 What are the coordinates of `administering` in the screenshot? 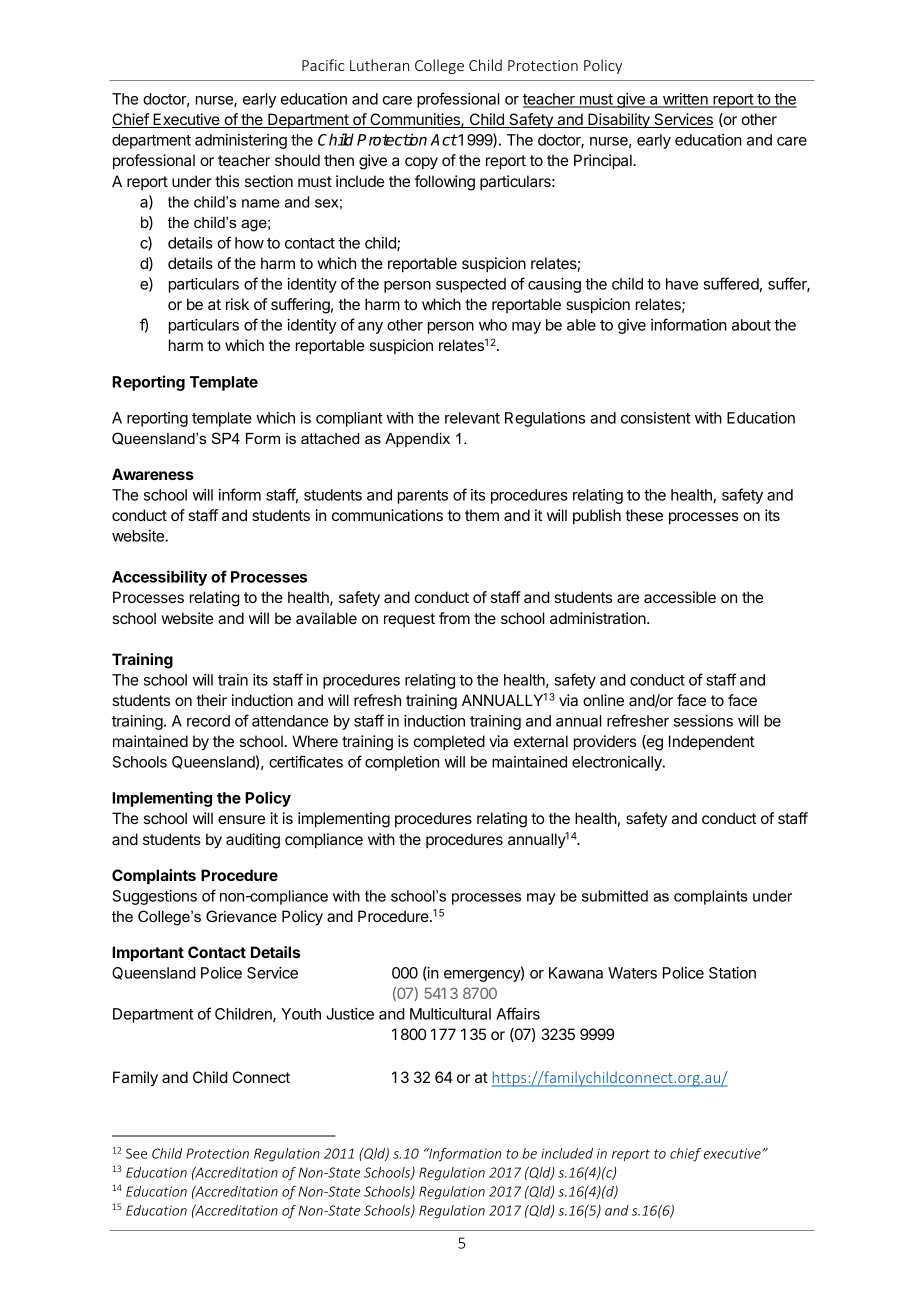 It's located at (241, 141).
